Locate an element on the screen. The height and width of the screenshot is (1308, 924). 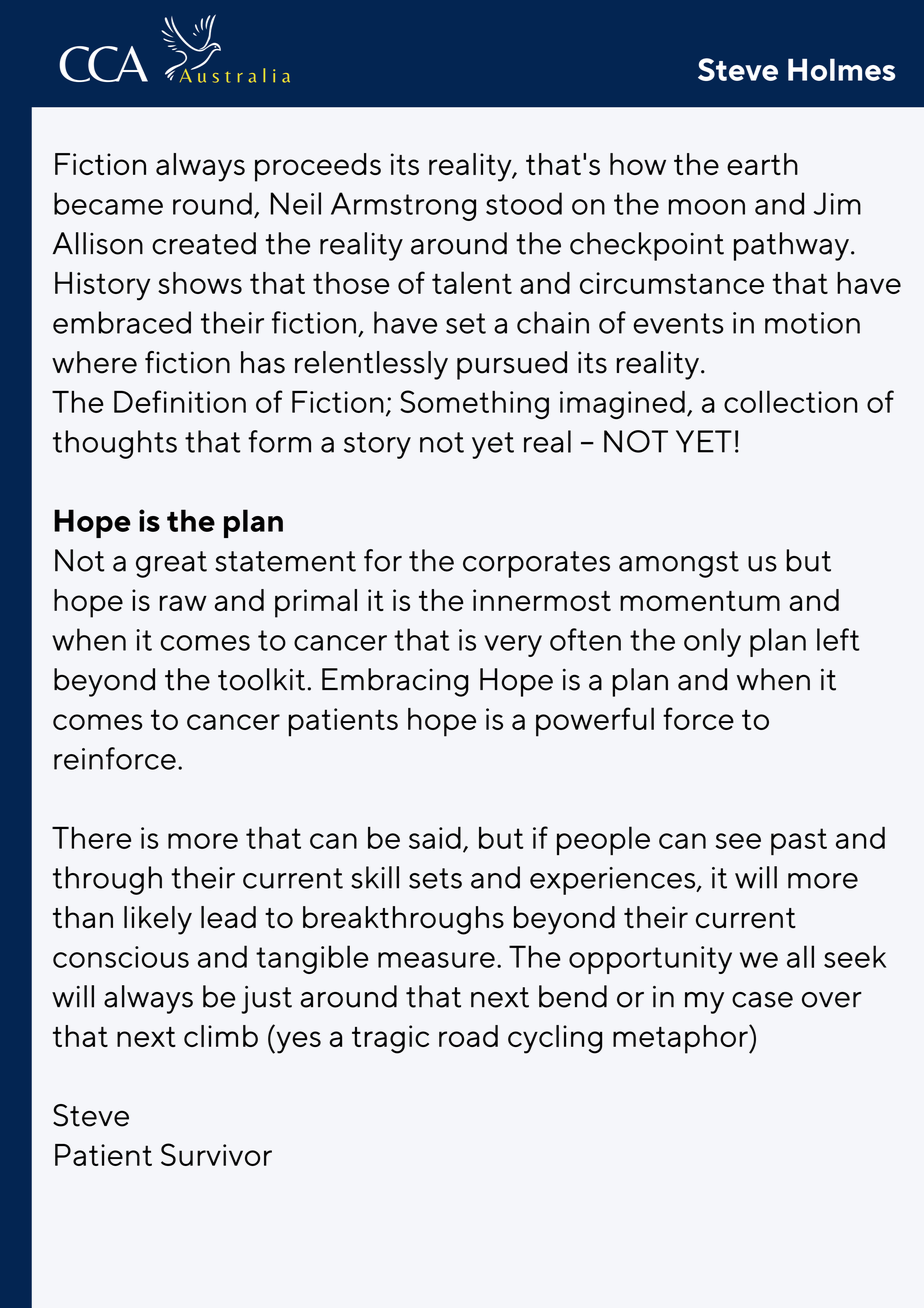
Holmes is located at coordinates (841, 69).
